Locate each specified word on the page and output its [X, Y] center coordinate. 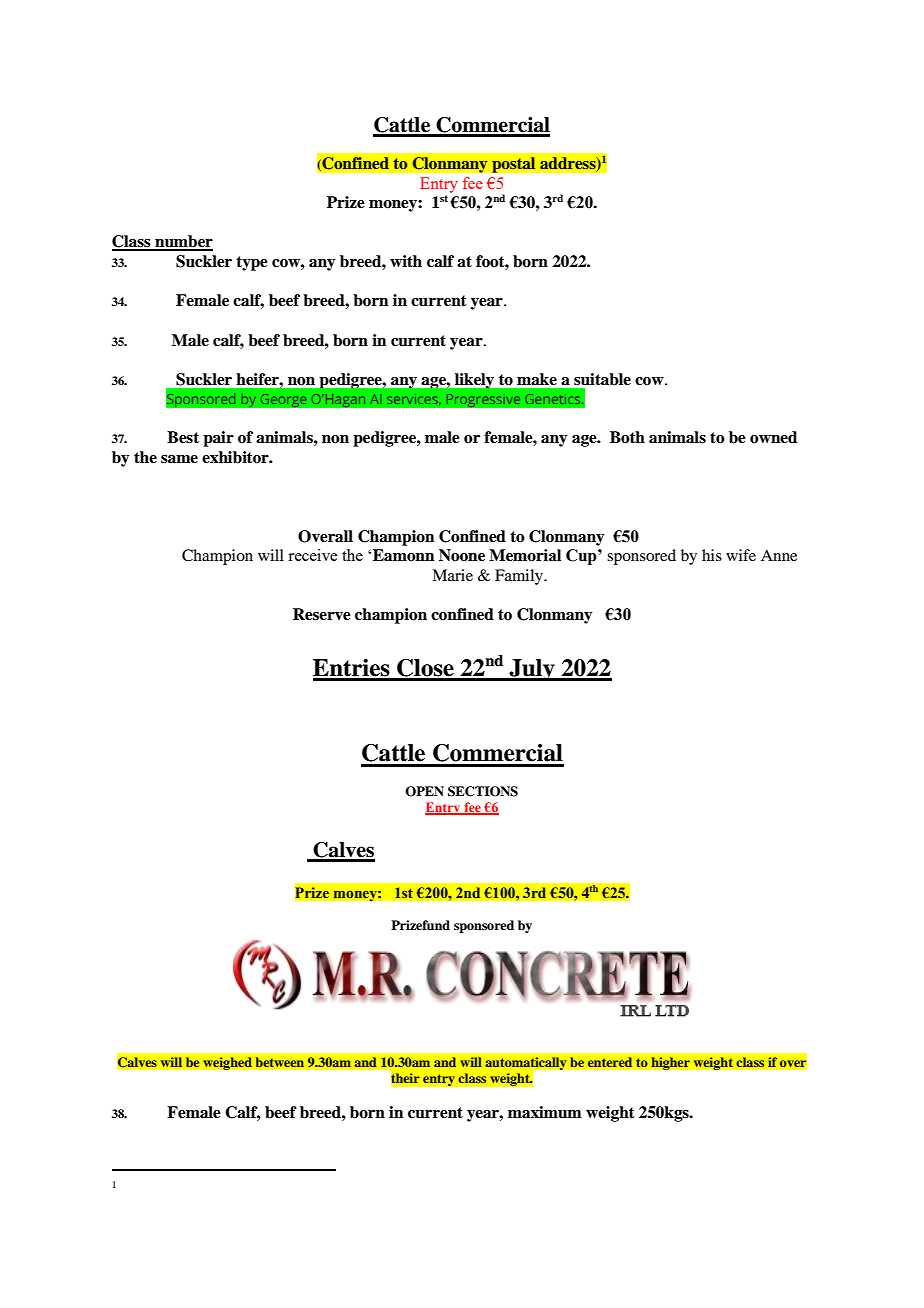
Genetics [554, 399]
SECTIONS [483, 791]
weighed [227, 1063]
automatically [527, 1064]
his [712, 555]
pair [218, 439]
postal [514, 165]
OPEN [424, 791]
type [252, 263]
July [532, 670]
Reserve [322, 614]
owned [773, 437]
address [569, 164]
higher [670, 1063]
